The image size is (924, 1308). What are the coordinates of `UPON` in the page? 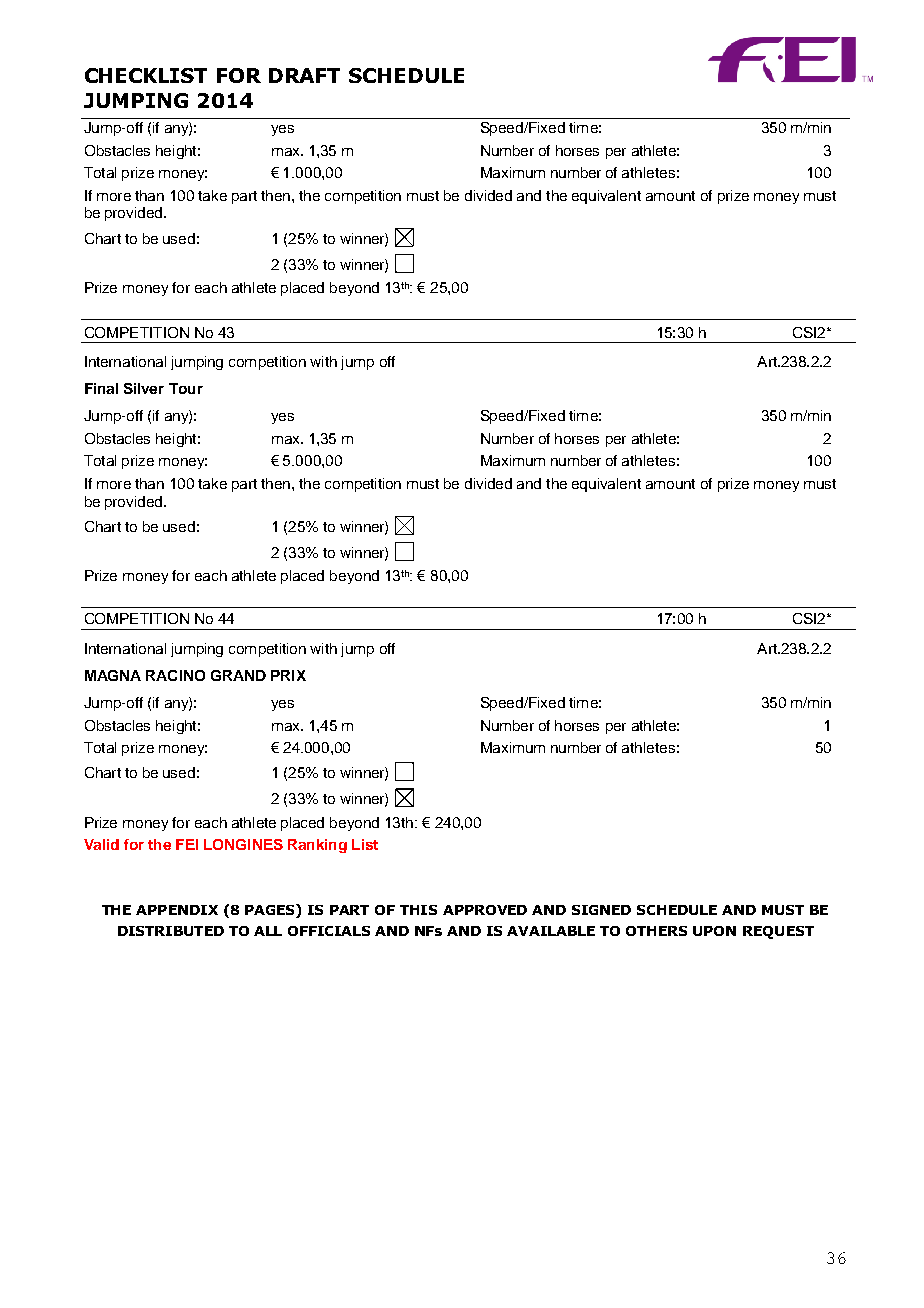 It's located at (714, 931).
